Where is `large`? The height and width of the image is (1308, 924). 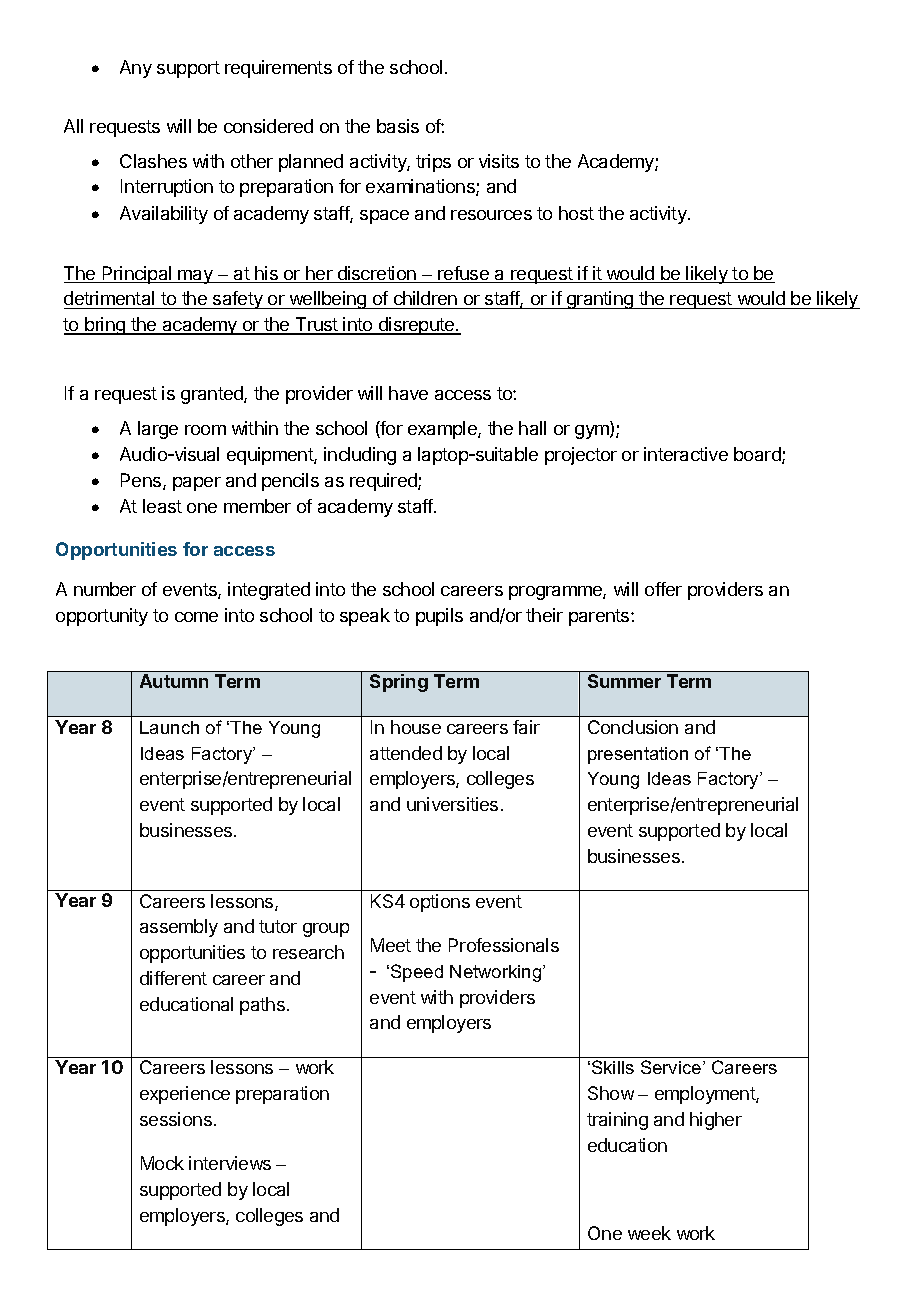
large is located at coordinates (158, 430).
